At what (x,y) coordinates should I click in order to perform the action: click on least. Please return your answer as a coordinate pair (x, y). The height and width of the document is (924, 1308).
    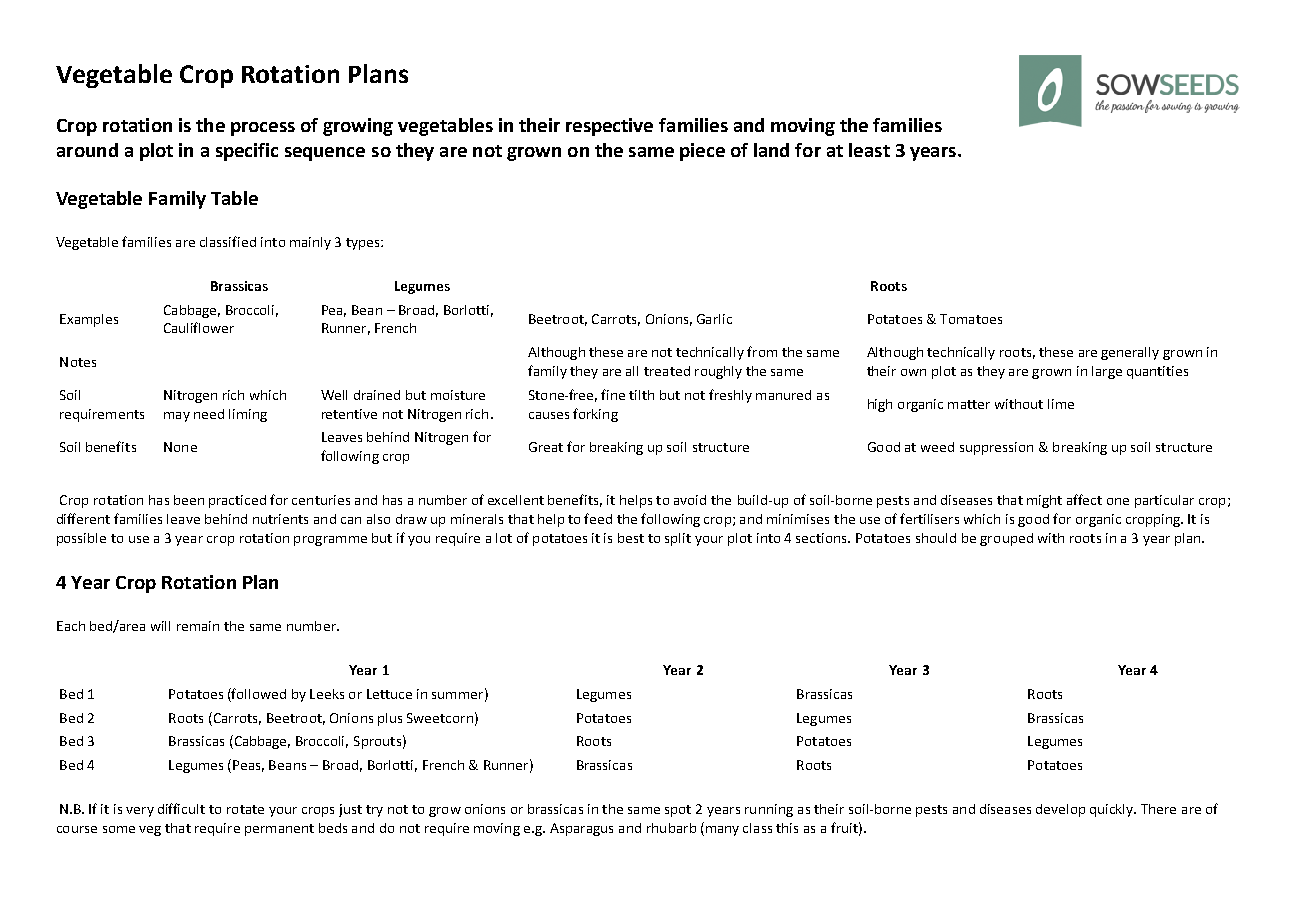
    Looking at the image, I should click on (869, 150).
